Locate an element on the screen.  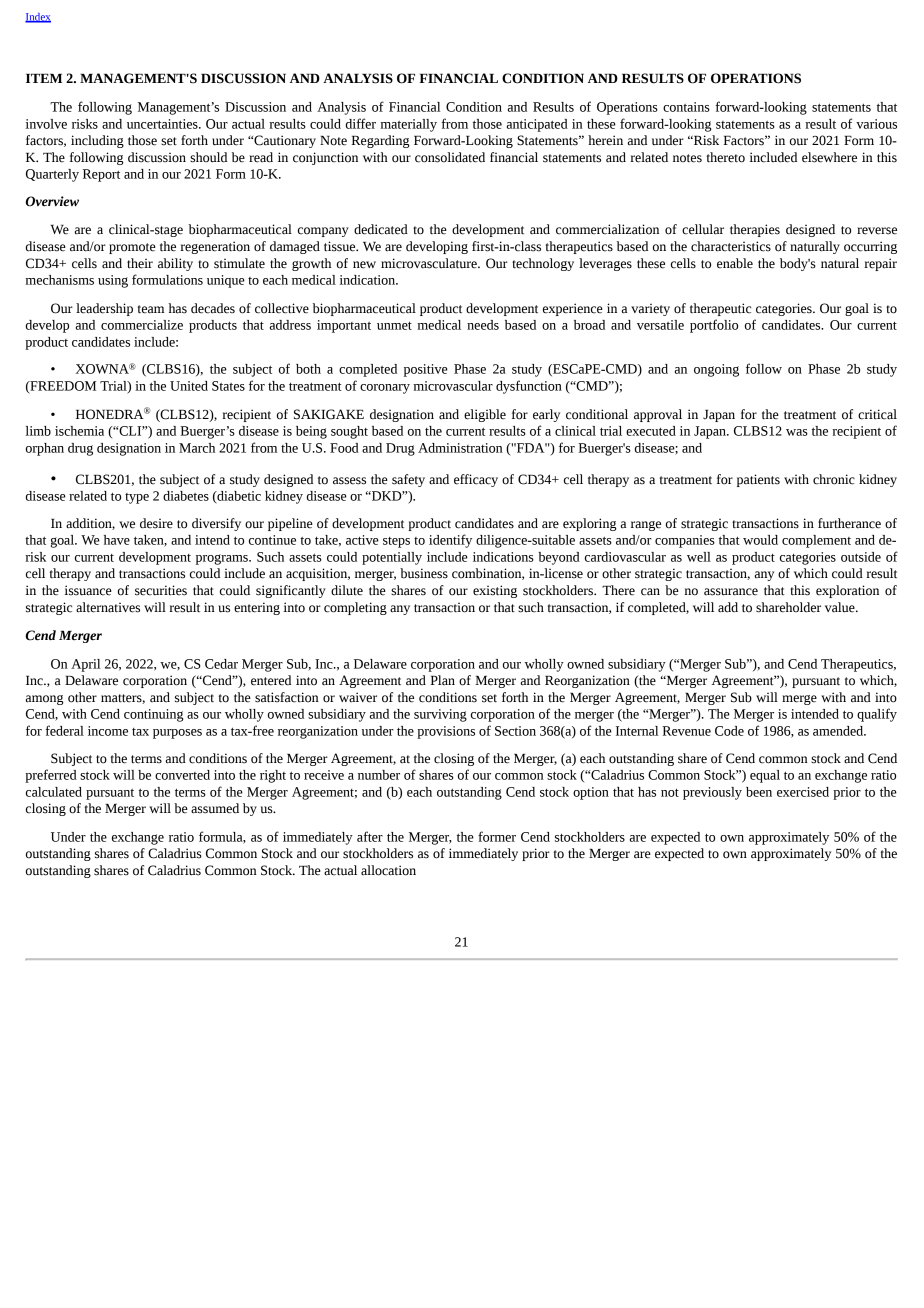
materially is located at coordinates (408, 125).
